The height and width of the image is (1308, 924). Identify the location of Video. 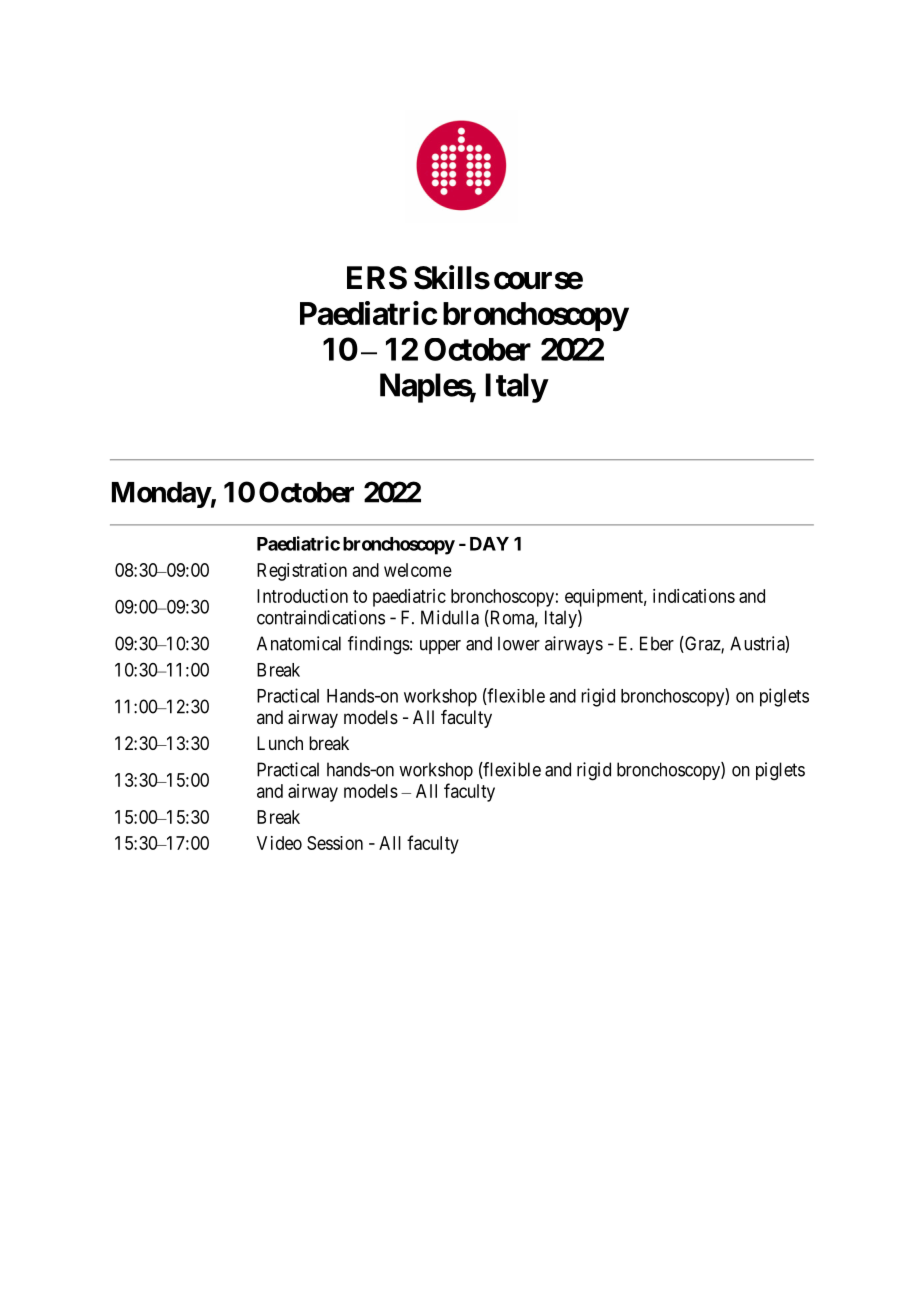
(279, 843).
